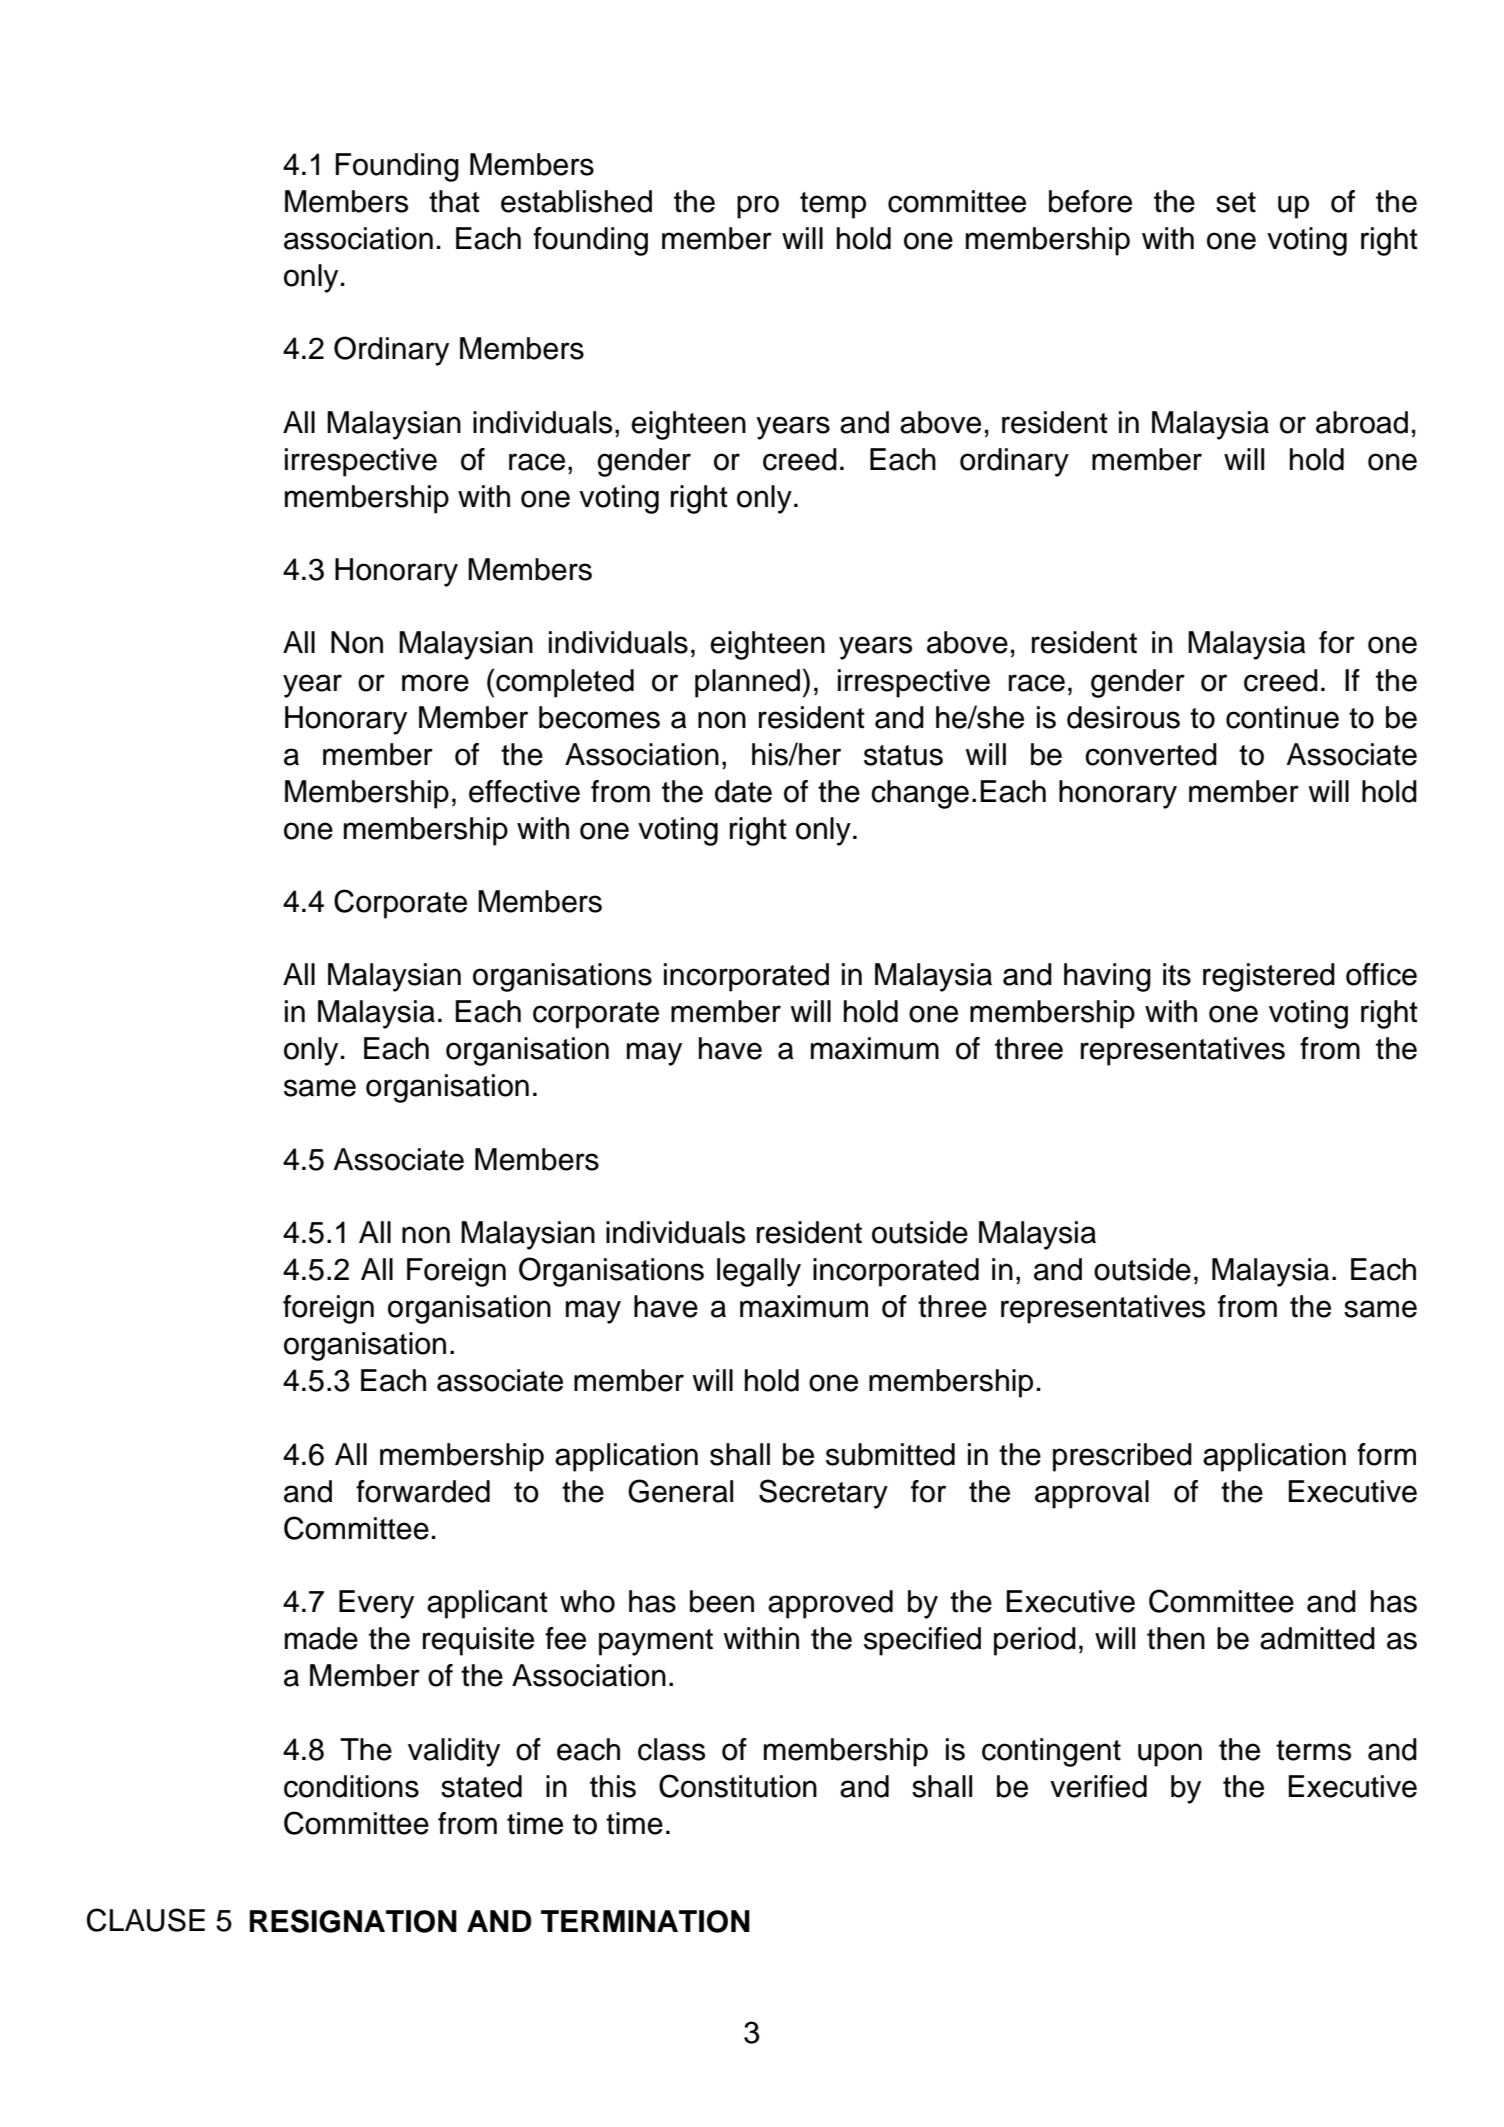 The height and width of the page is (2127, 1504). What do you see at coordinates (833, 205) in the page?
I see `temp` at bounding box center [833, 205].
